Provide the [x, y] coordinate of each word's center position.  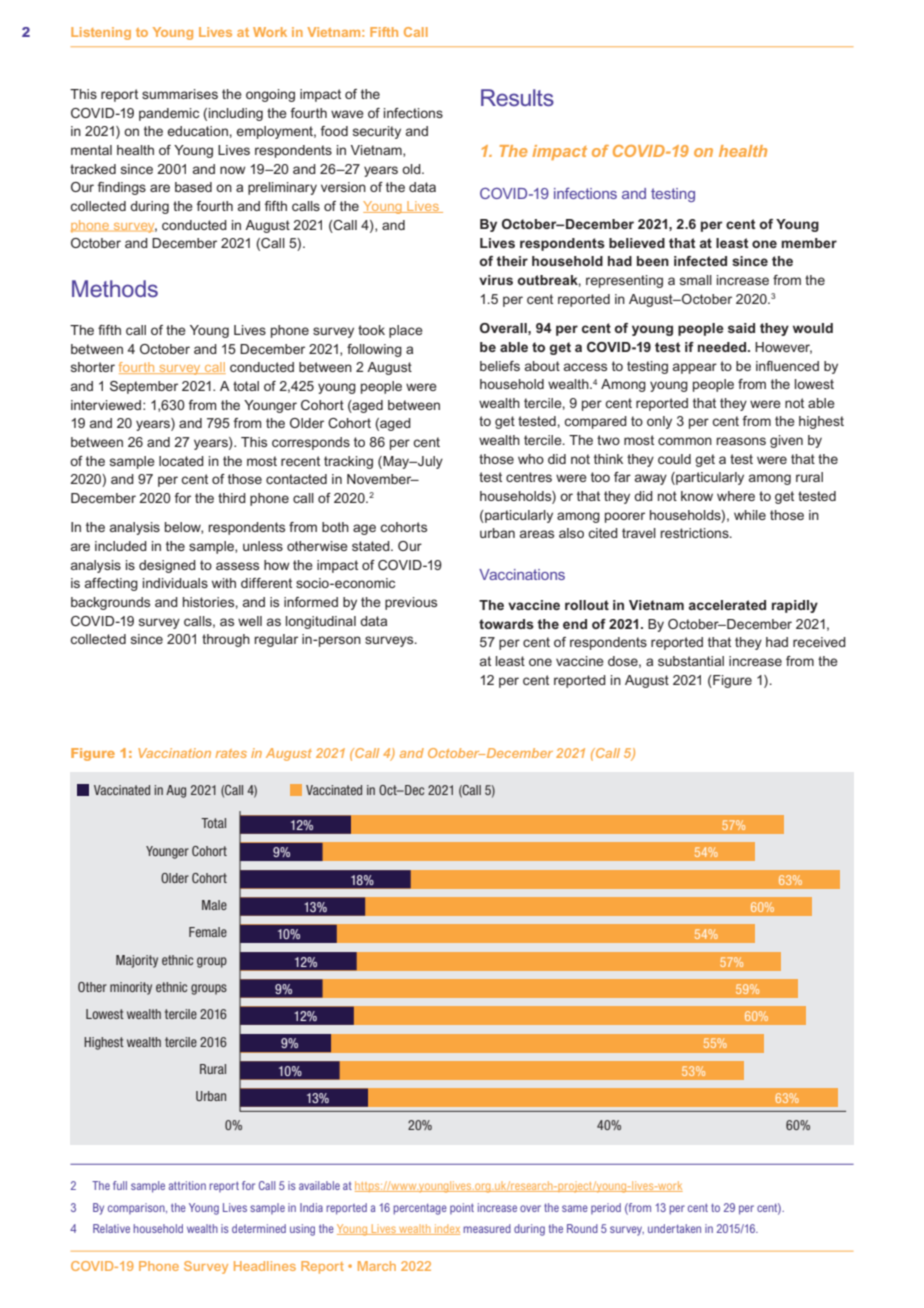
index [446, 1229]
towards [506, 624]
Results [517, 97]
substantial [691, 661]
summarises [180, 94]
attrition [187, 1185]
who [531, 459]
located [181, 461]
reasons [741, 441]
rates [231, 753]
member [809, 243]
